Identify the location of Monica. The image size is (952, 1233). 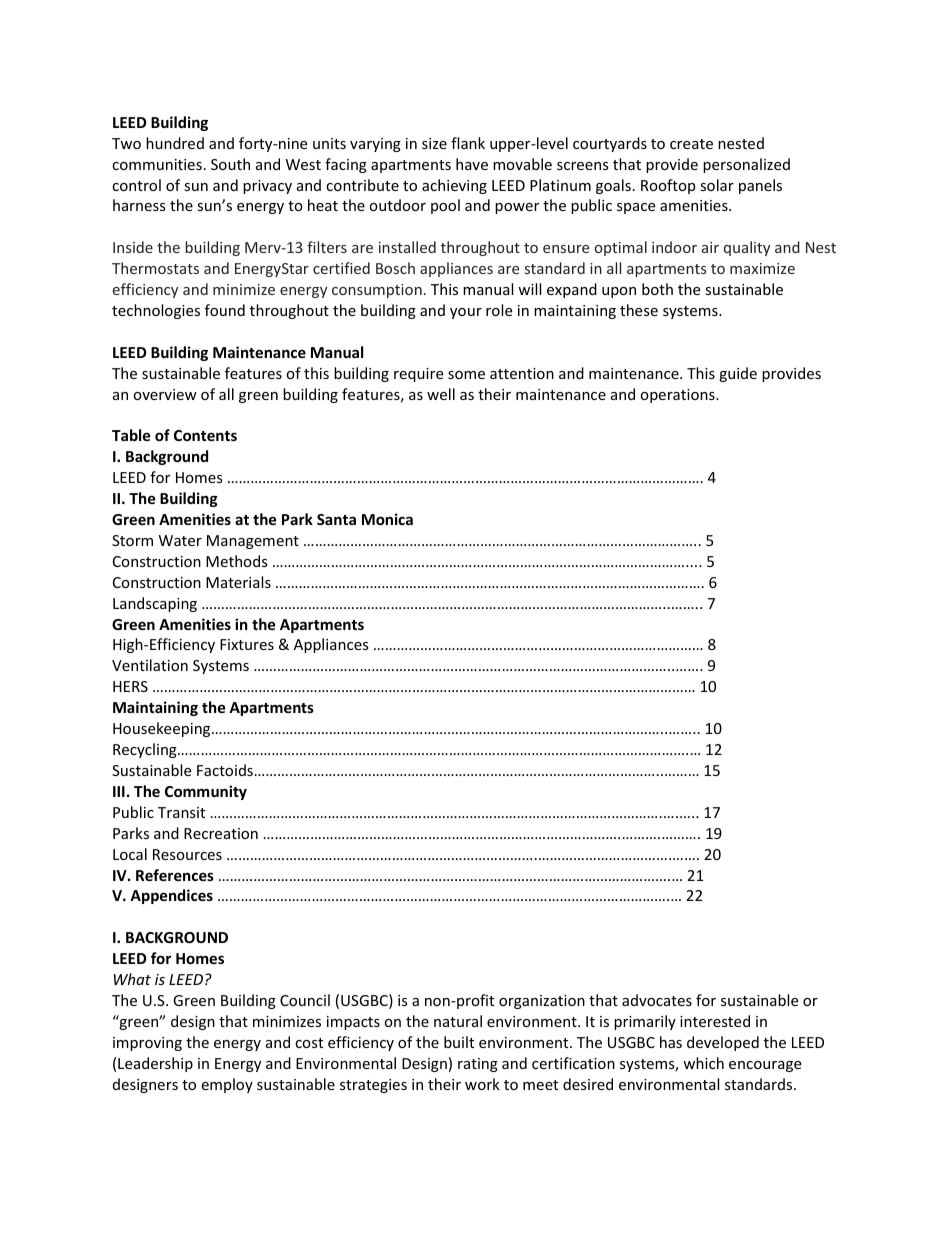
(387, 519).
